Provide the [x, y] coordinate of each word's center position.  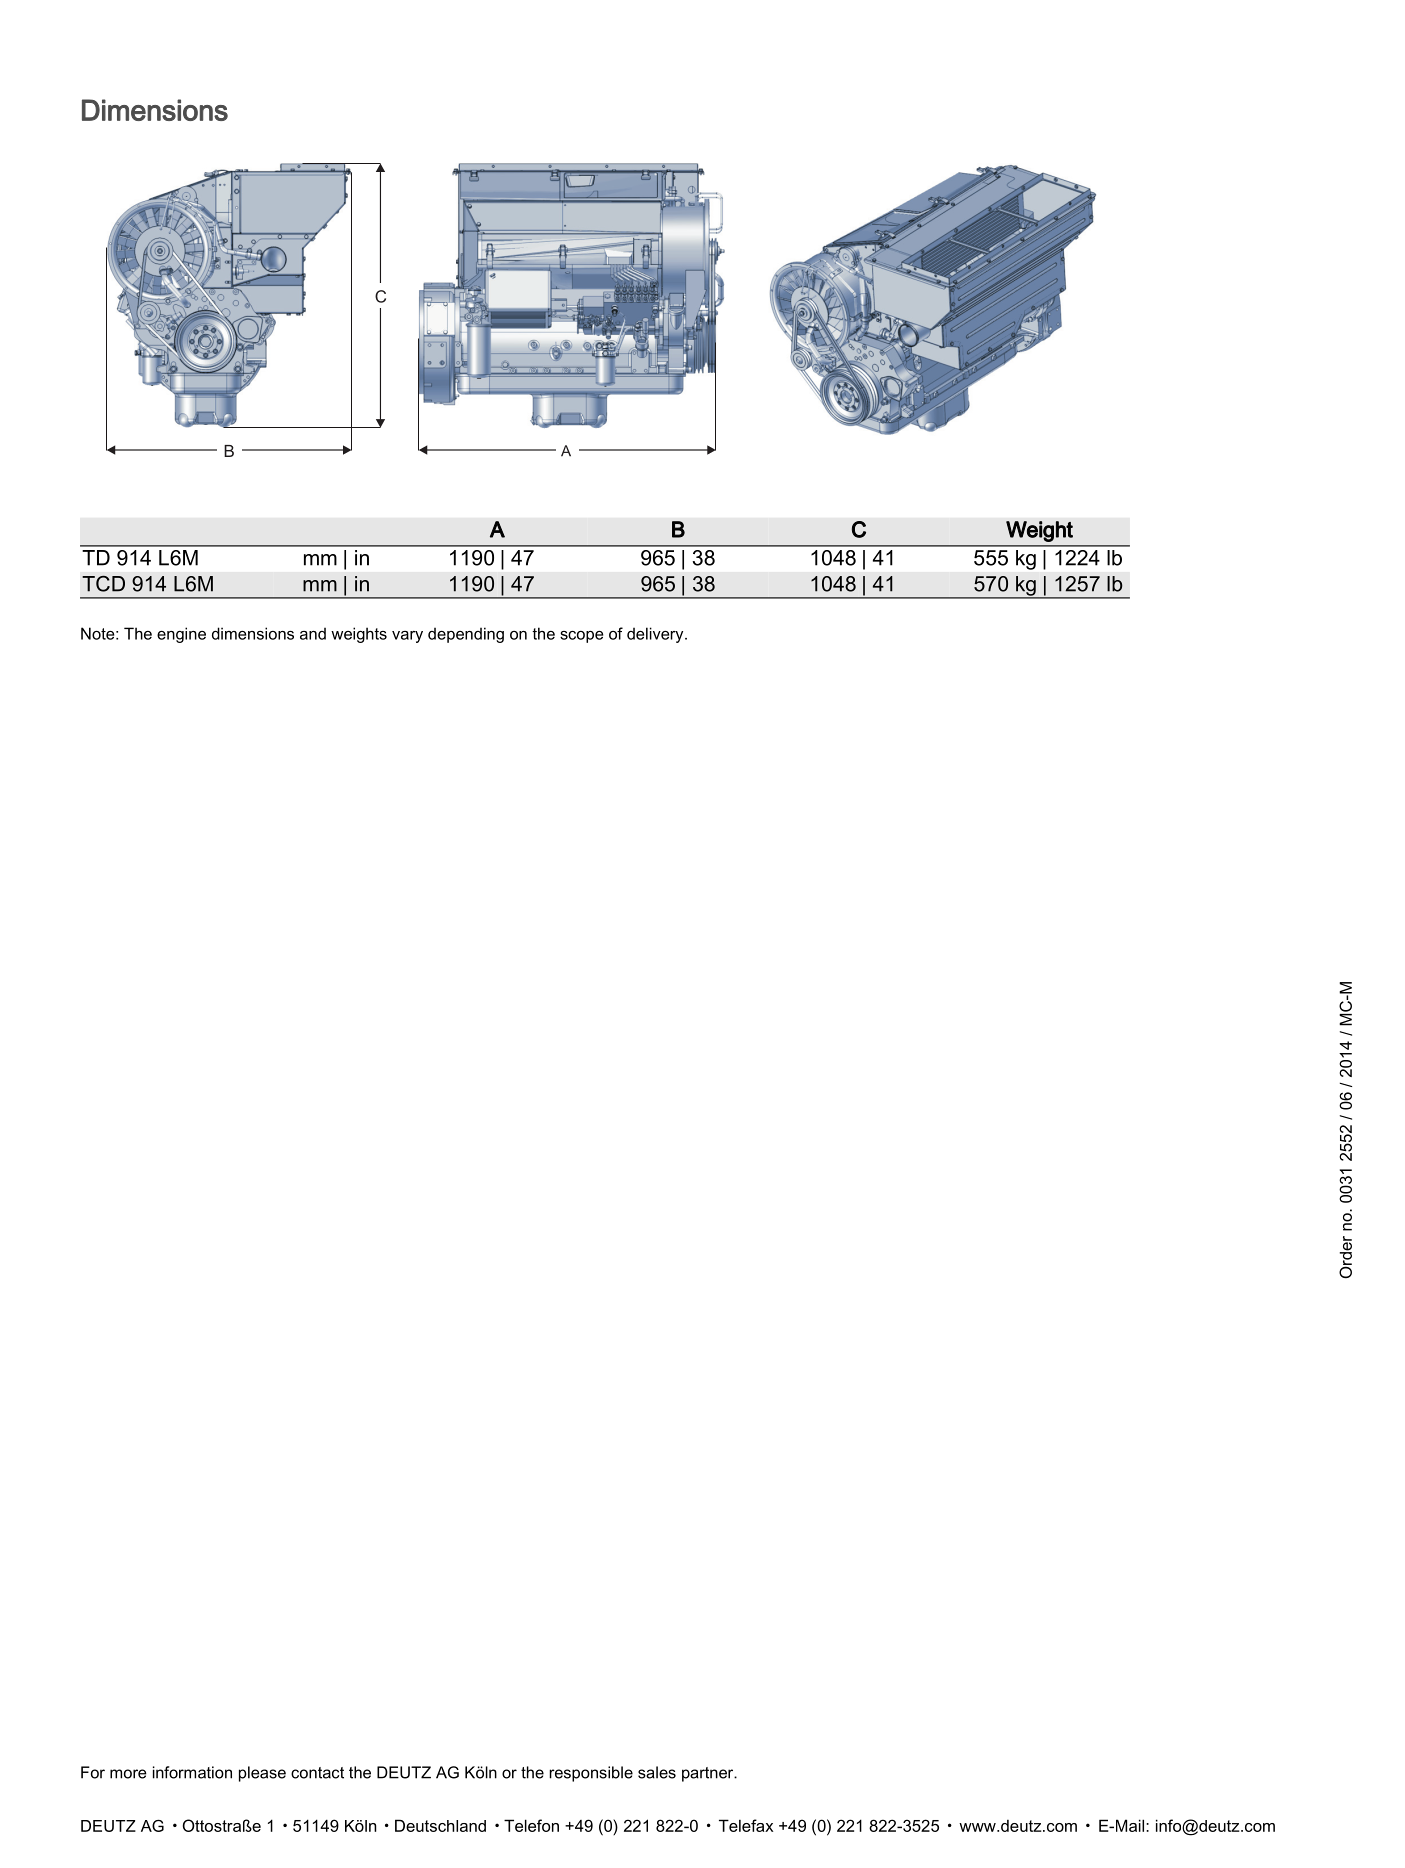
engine [181, 635]
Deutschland [440, 1825]
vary [407, 637]
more [128, 1774]
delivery [656, 635]
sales [657, 1772]
